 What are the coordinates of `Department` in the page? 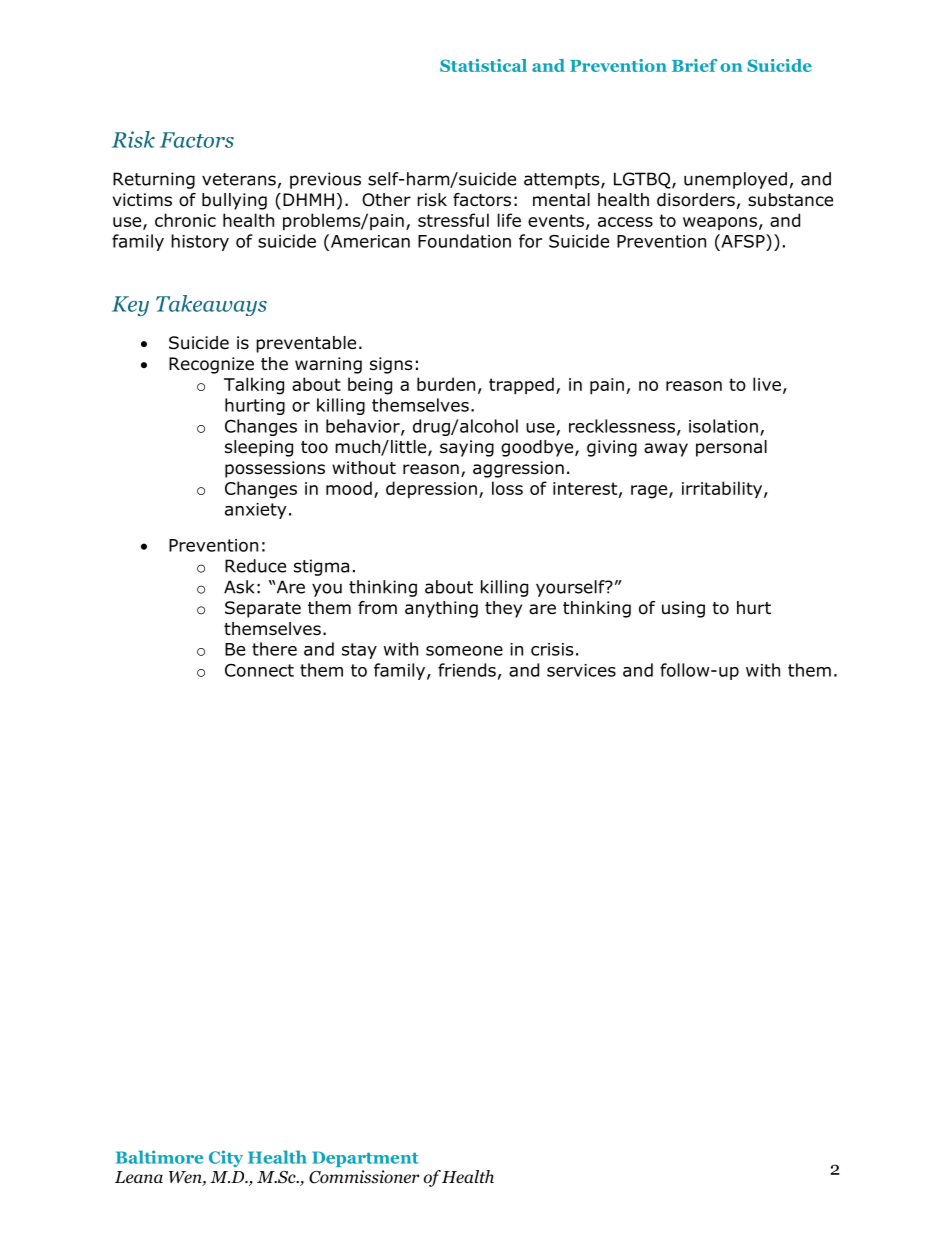 It's located at (365, 1159).
